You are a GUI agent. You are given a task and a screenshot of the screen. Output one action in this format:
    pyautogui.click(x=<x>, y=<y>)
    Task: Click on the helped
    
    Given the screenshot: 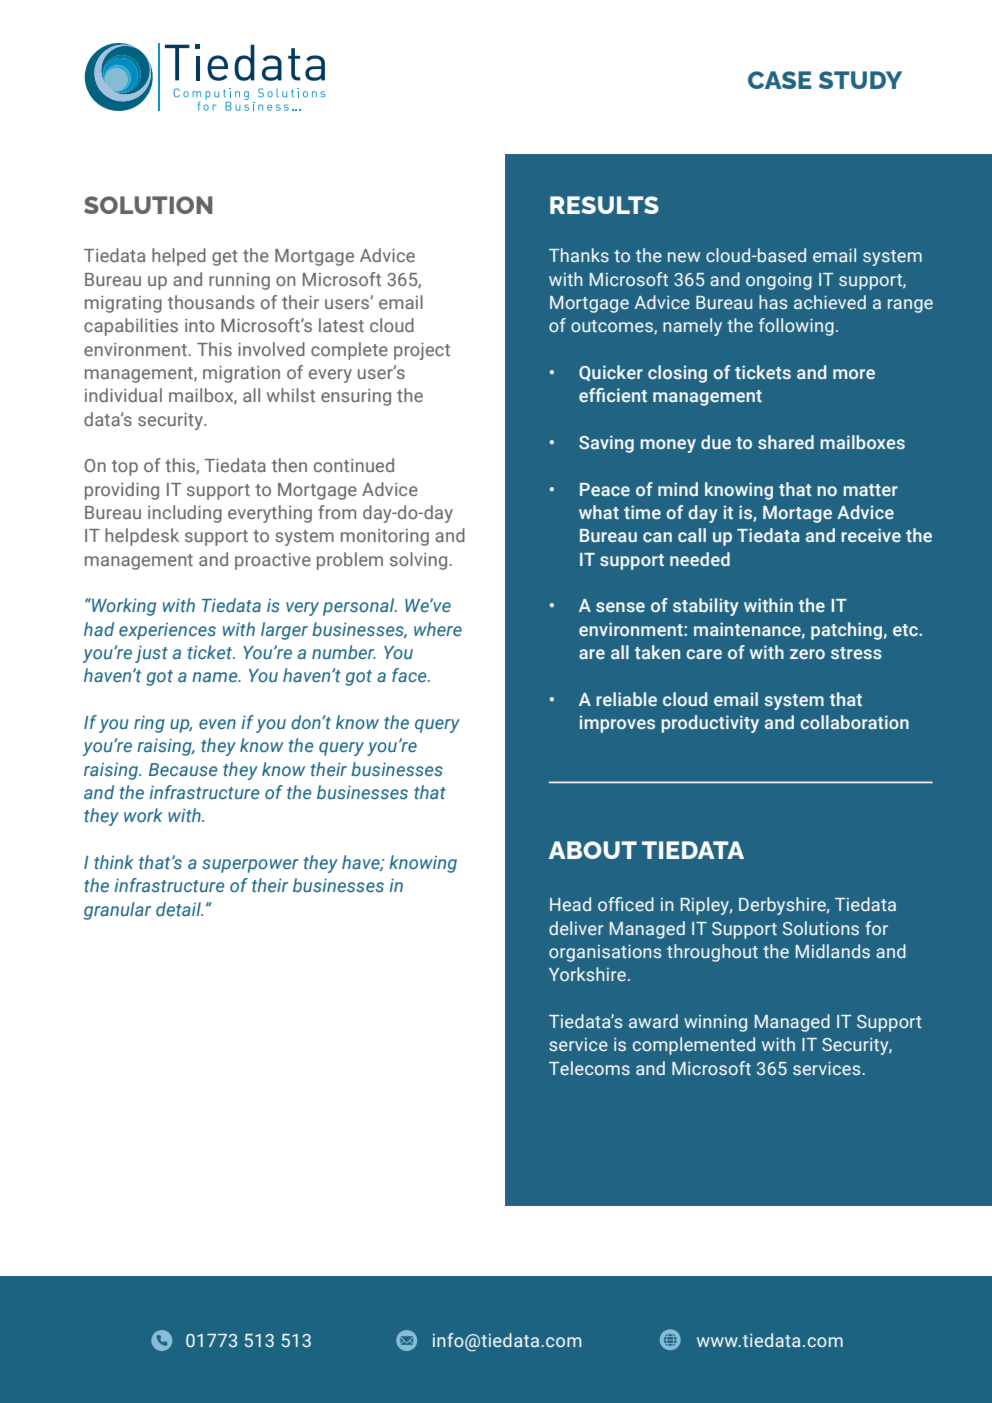 What is the action you would take?
    pyautogui.click(x=179, y=257)
